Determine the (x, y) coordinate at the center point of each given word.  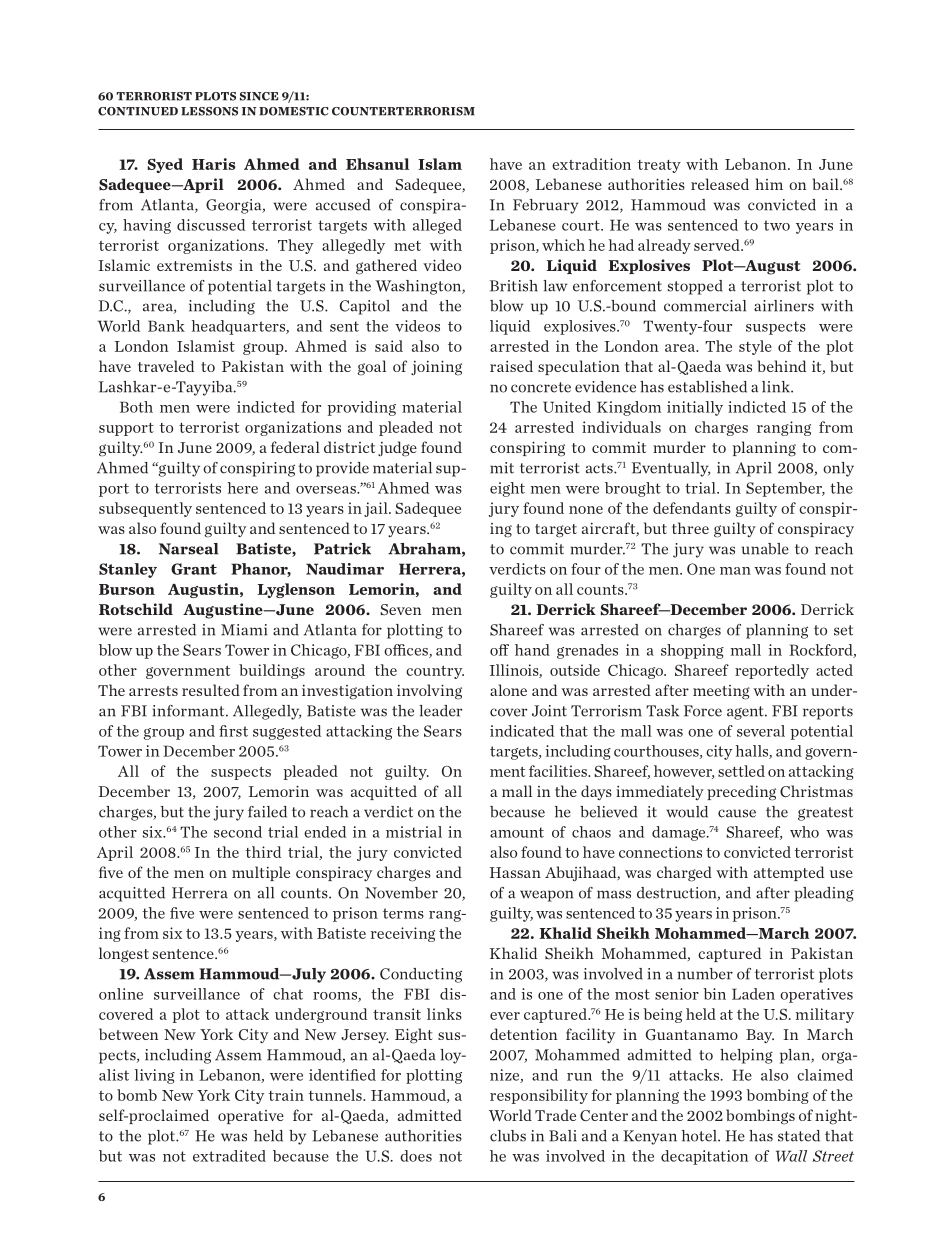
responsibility (539, 1096)
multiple (261, 873)
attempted (789, 873)
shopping (692, 651)
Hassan (515, 872)
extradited (229, 1156)
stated (799, 1136)
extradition (591, 164)
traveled (166, 366)
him (769, 184)
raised (511, 366)
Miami (244, 630)
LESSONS (209, 111)
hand (532, 650)
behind (781, 366)
